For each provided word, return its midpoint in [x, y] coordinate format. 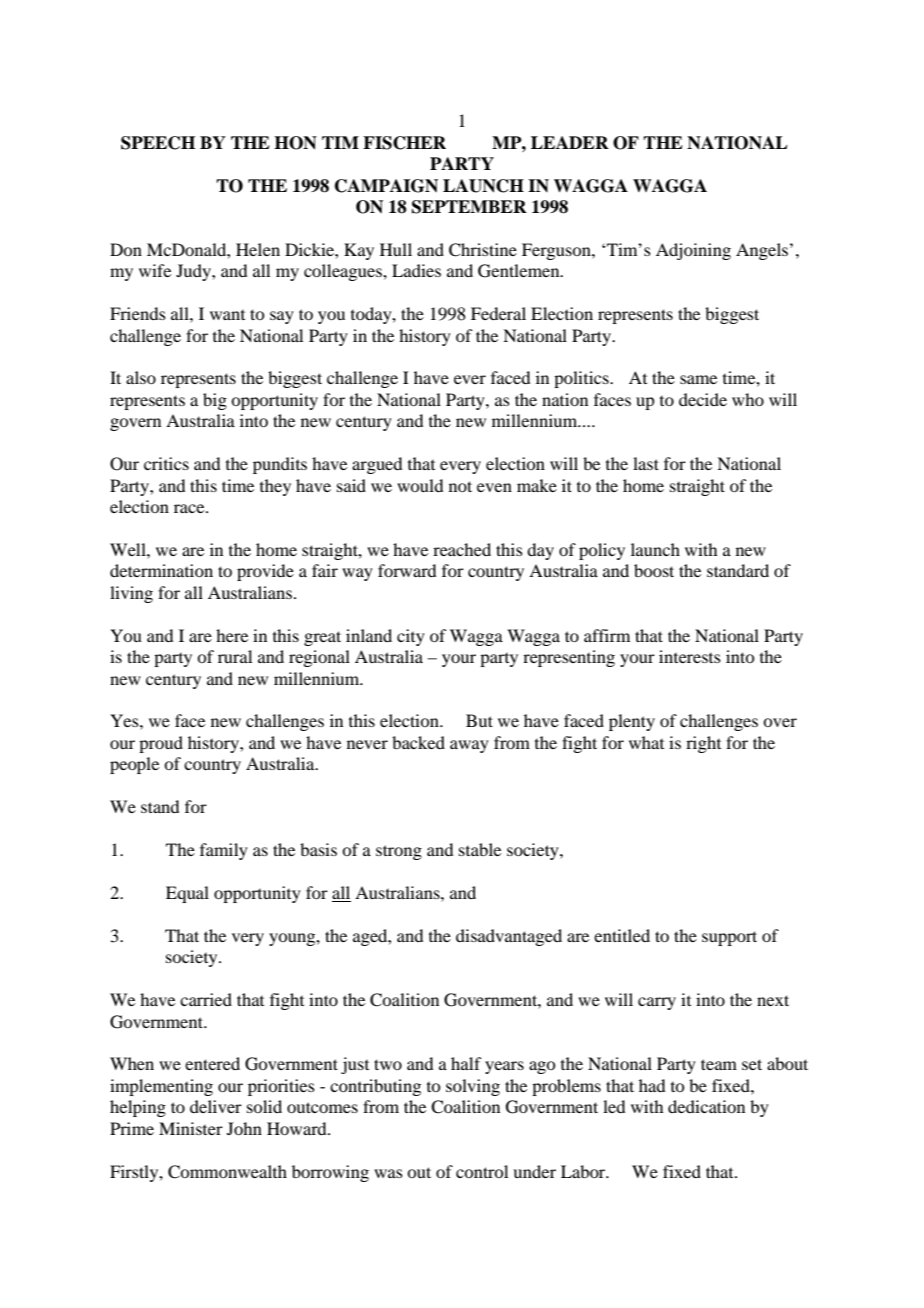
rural [235, 656]
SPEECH [158, 143]
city [411, 637]
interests [690, 656]
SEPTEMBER [469, 207]
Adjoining [693, 251]
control [482, 1171]
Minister [191, 1128]
